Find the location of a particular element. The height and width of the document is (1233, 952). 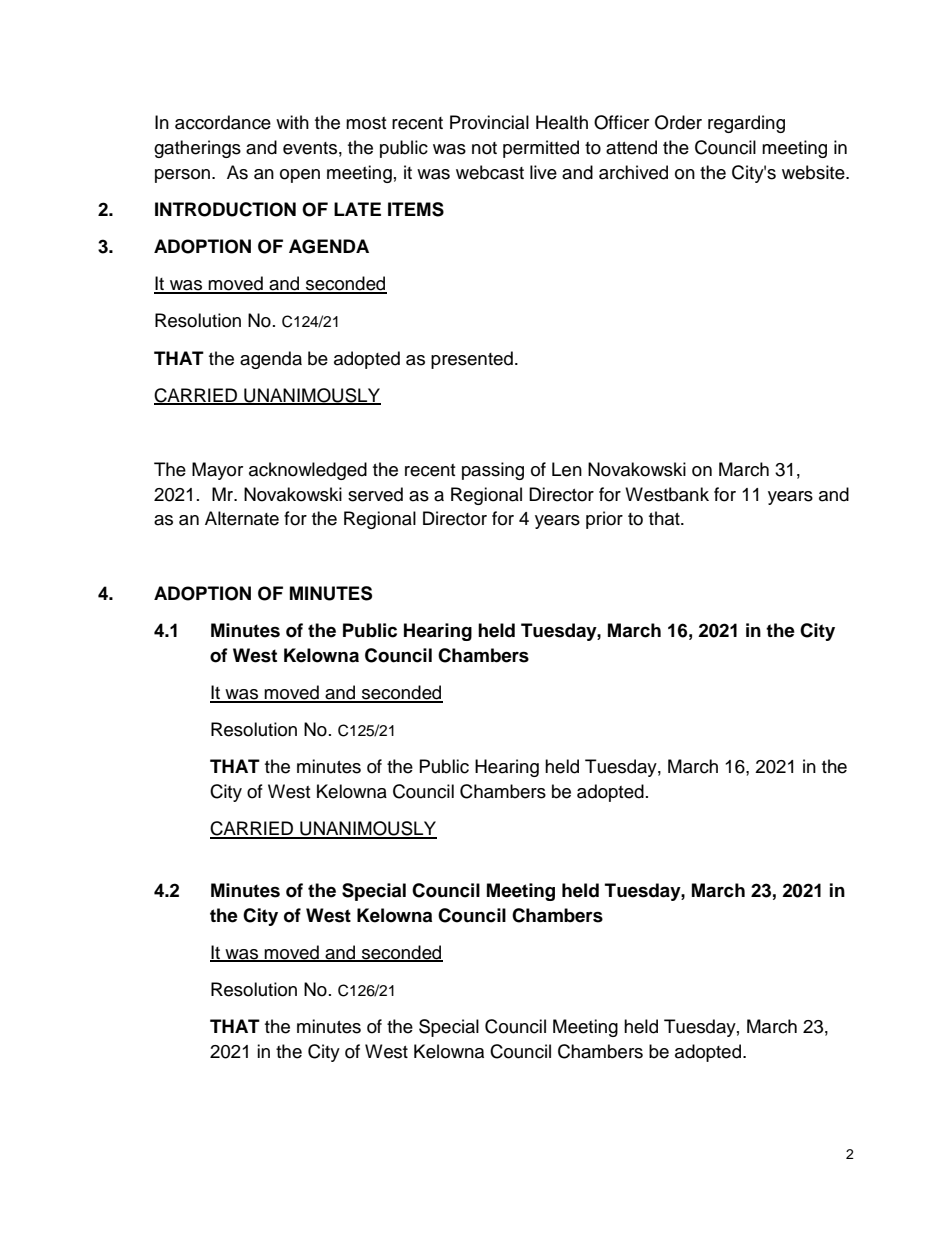

Len is located at coordinates (567, 469).
